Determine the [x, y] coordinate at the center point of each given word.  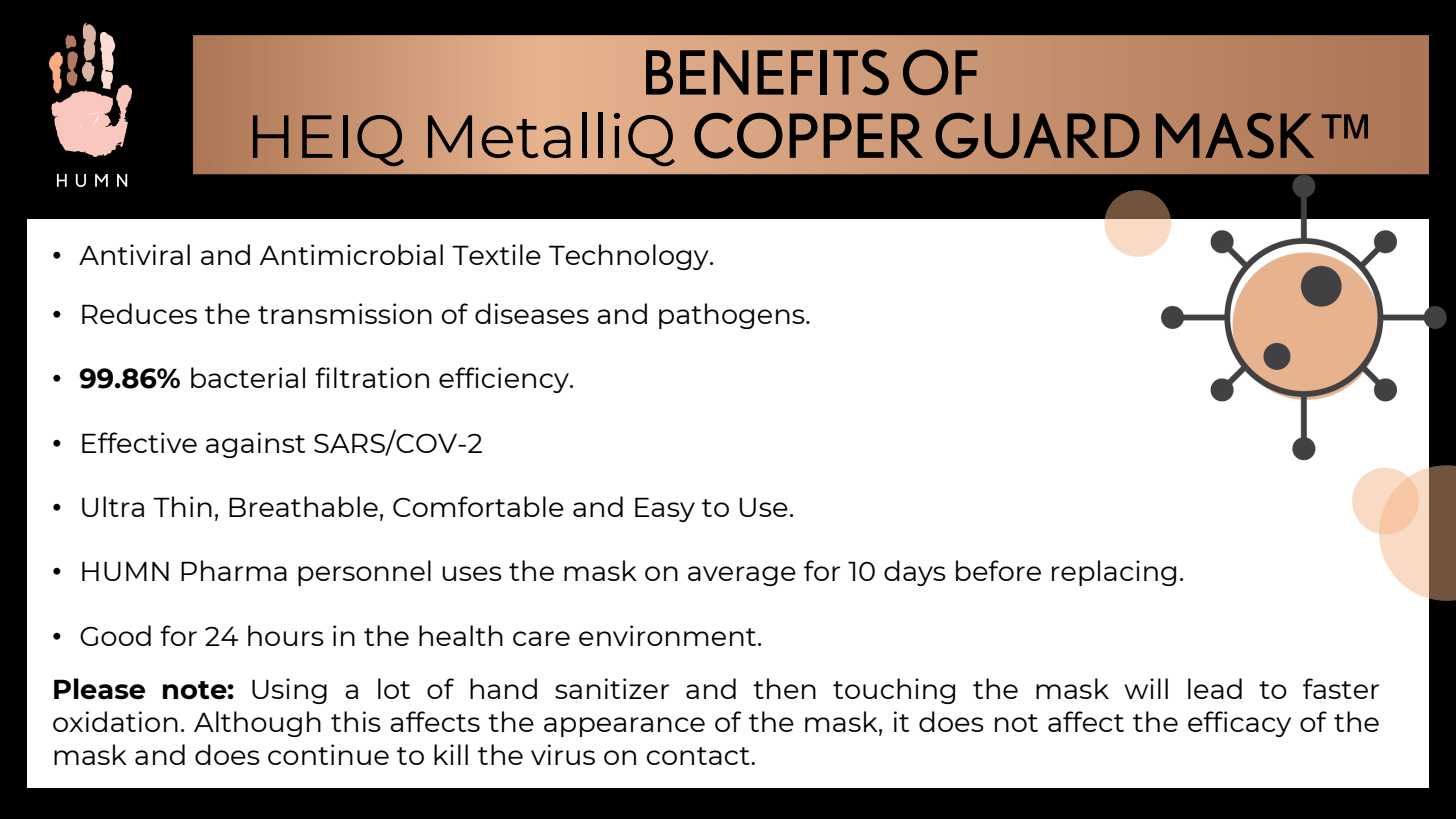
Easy [665, 509]
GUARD [1037, 136]
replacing [1114, 573]
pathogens [733, 316]
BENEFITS [767, 72]
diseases [532, 313]
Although [257, 724]
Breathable [303, 506]
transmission [345, 313]
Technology [630, 257]
